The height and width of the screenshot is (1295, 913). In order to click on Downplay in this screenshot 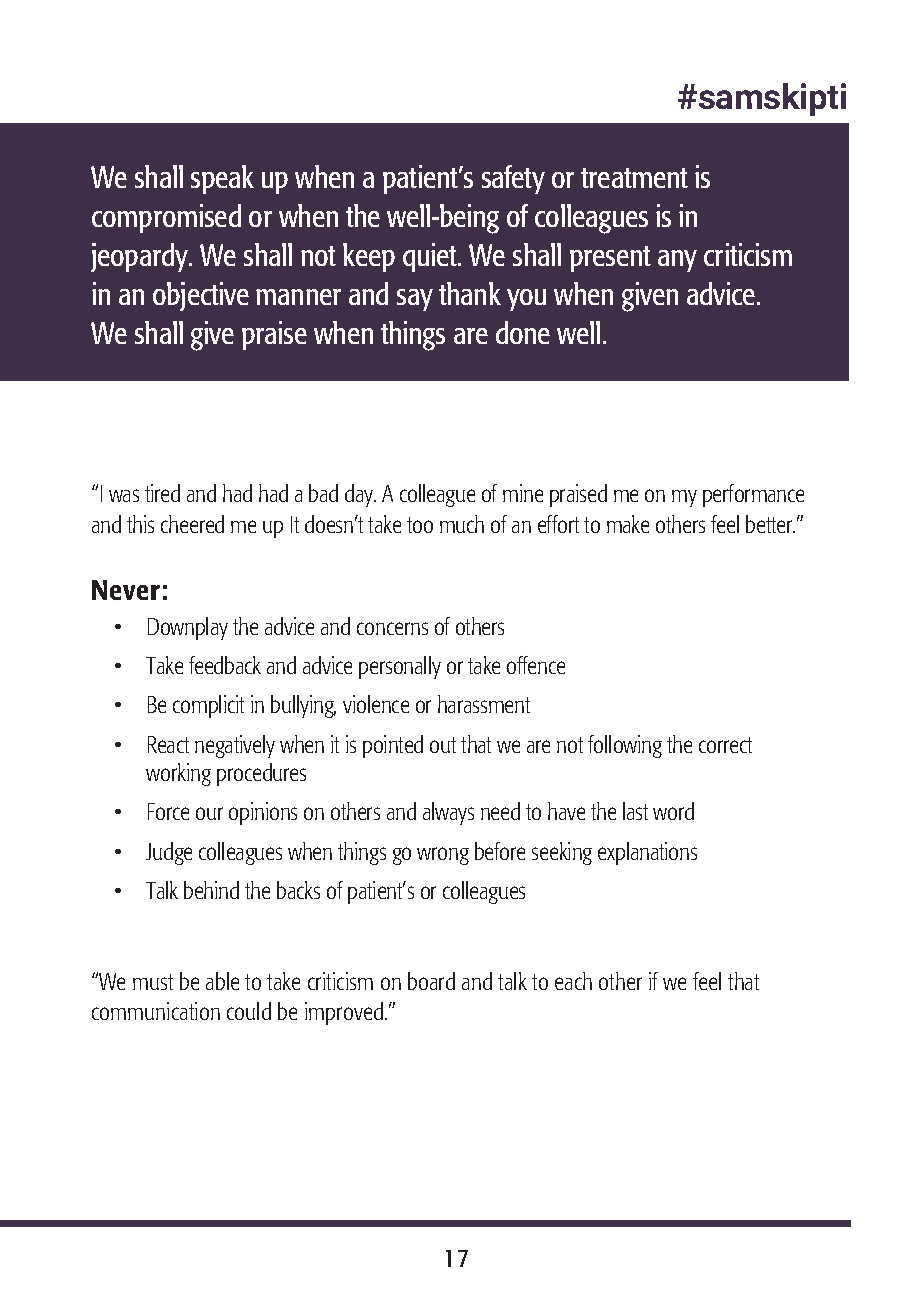, I will do `click(188, 628)`.
